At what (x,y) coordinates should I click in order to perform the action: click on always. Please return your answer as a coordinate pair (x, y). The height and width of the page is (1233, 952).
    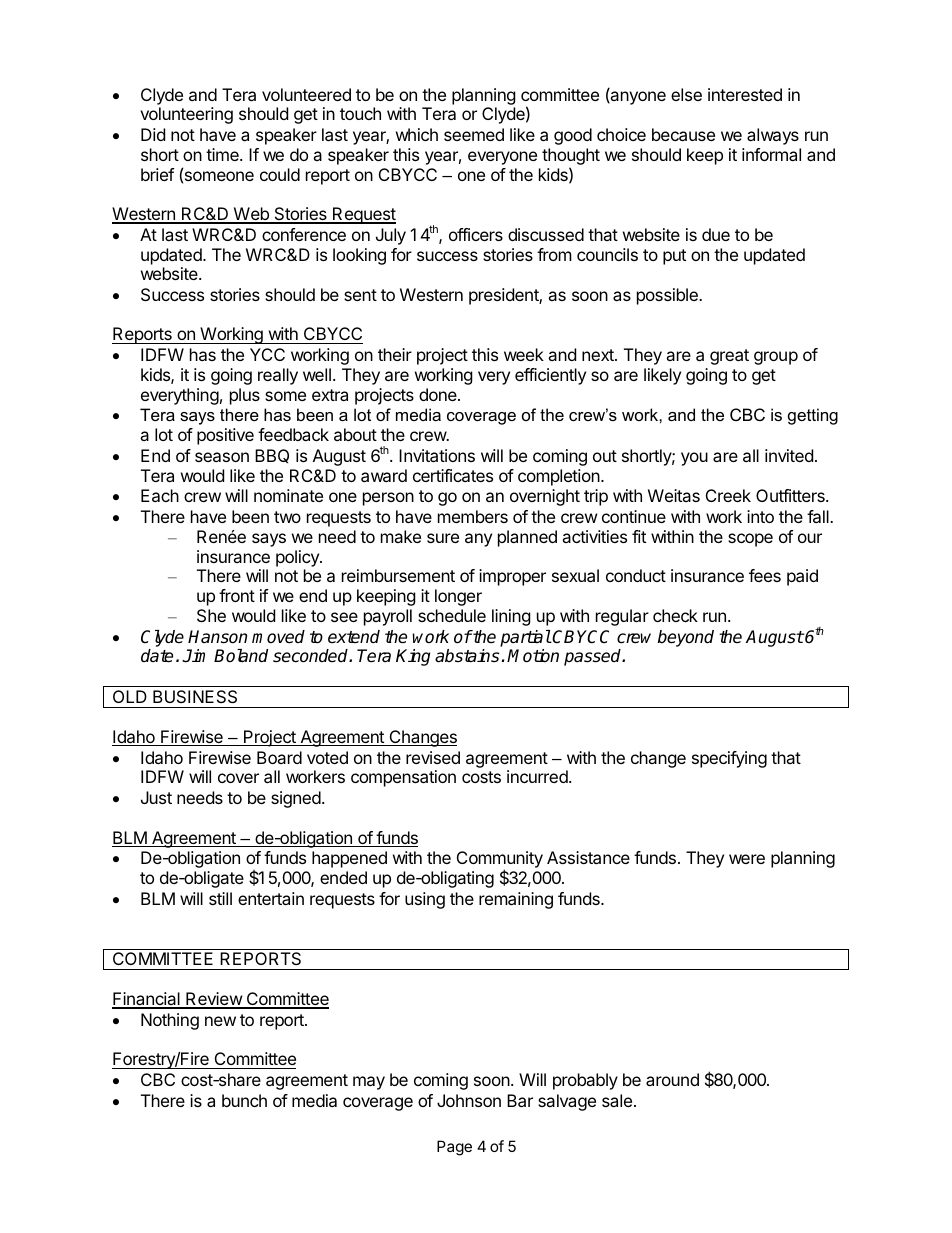
    Looking at the image, I should click on (773, 136).
